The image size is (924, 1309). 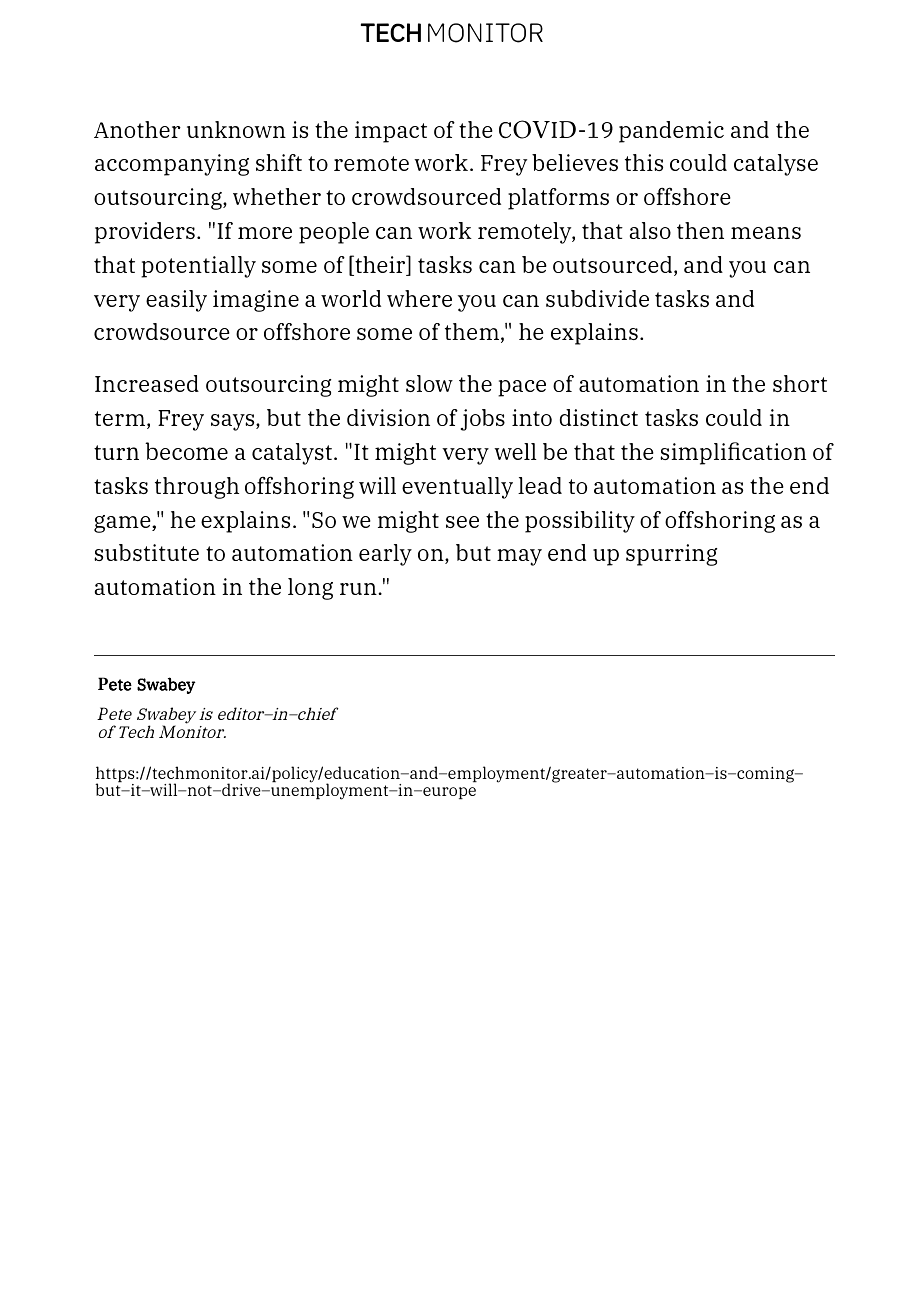 I want to click on impact, so click(x=391, y=132).
